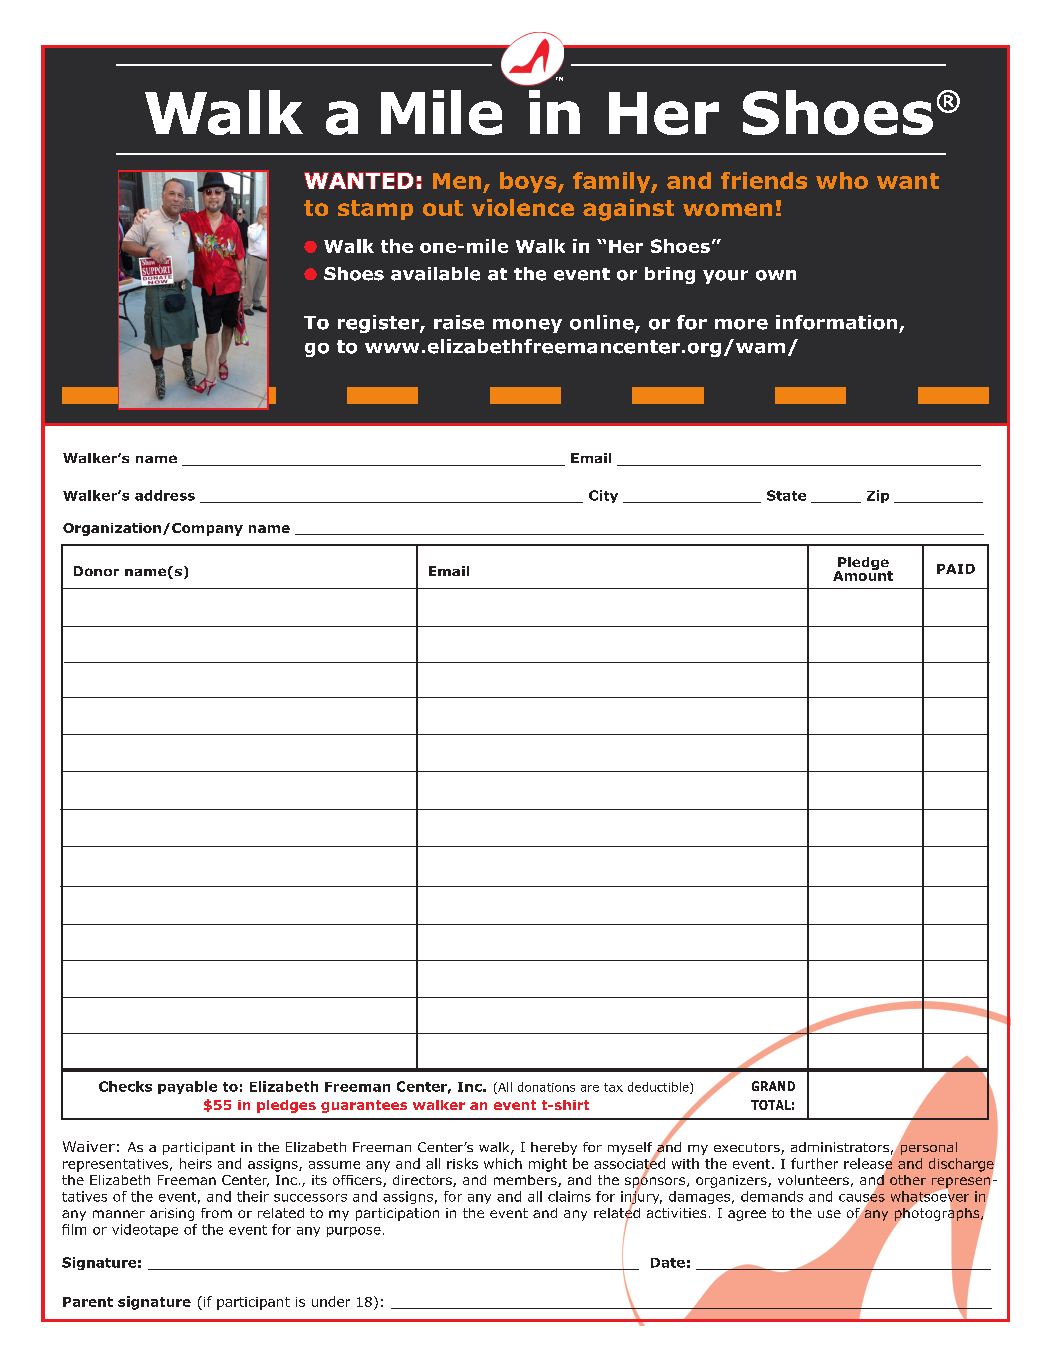 The height and width of the image is (1360, 1051). Describe the element at coordinates (523, 207) in the image. I see `violence` at that location.
